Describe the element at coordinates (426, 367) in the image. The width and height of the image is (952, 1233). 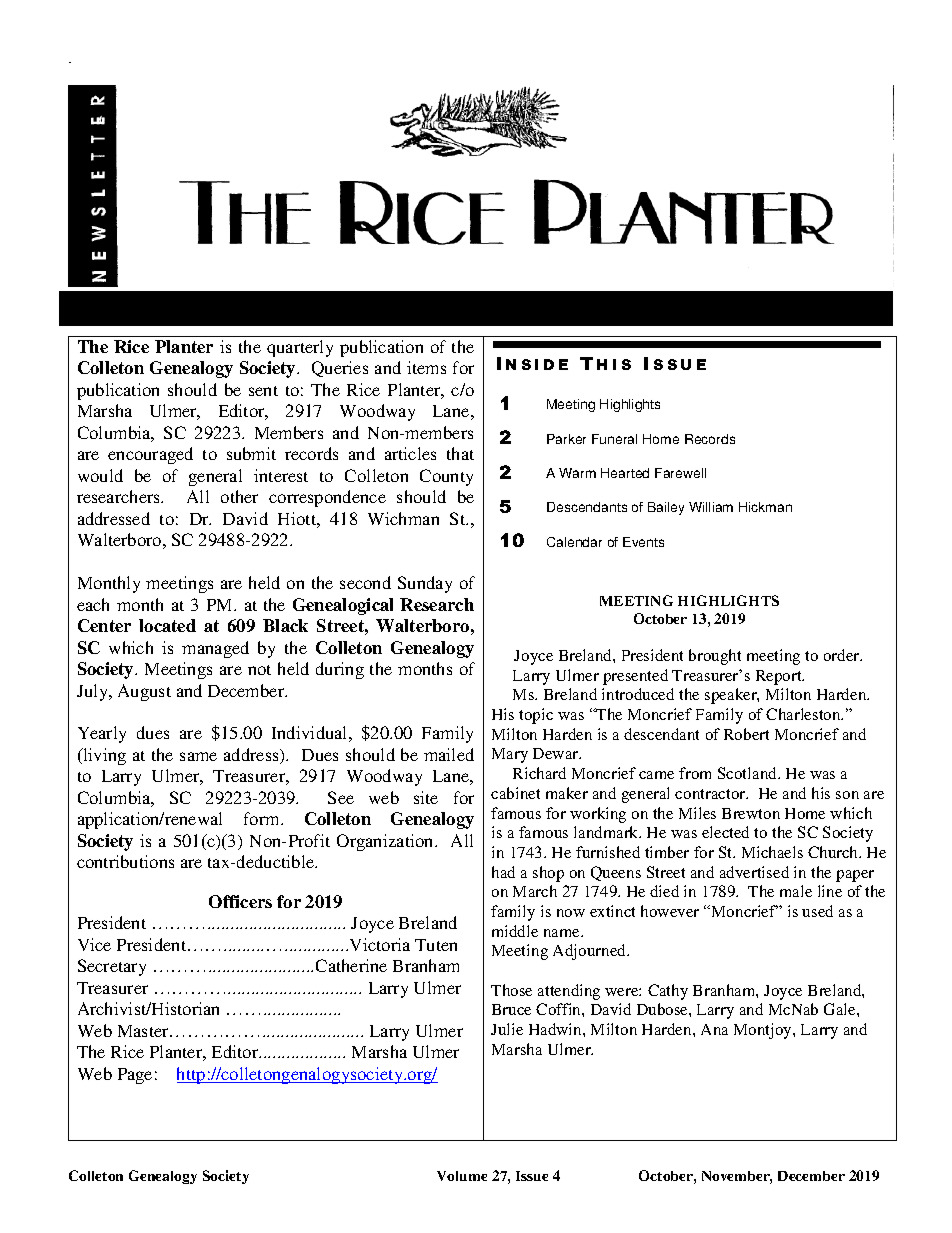
I see `items` at that location.
